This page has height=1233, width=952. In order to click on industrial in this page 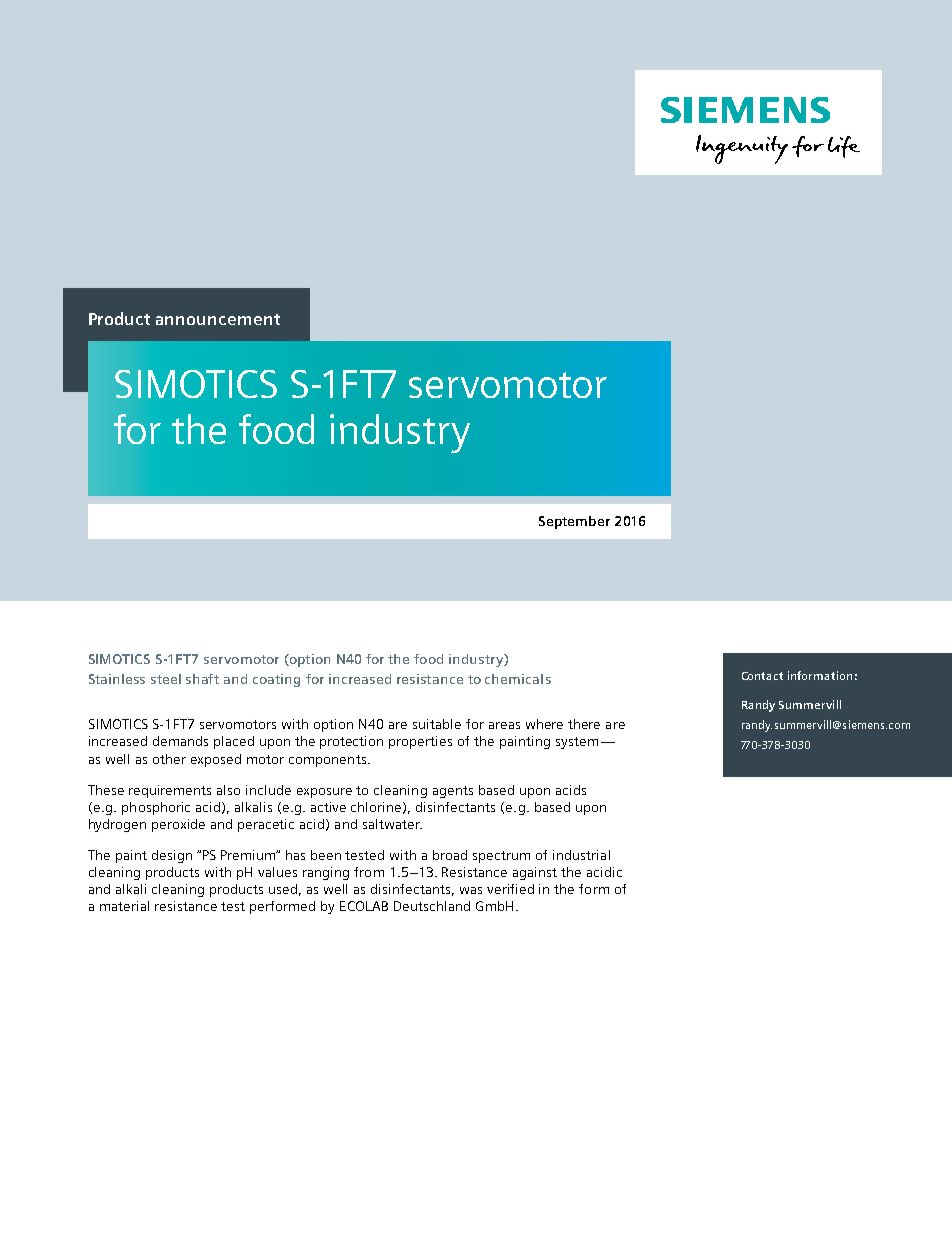, I will do `click(581, 855)`.
